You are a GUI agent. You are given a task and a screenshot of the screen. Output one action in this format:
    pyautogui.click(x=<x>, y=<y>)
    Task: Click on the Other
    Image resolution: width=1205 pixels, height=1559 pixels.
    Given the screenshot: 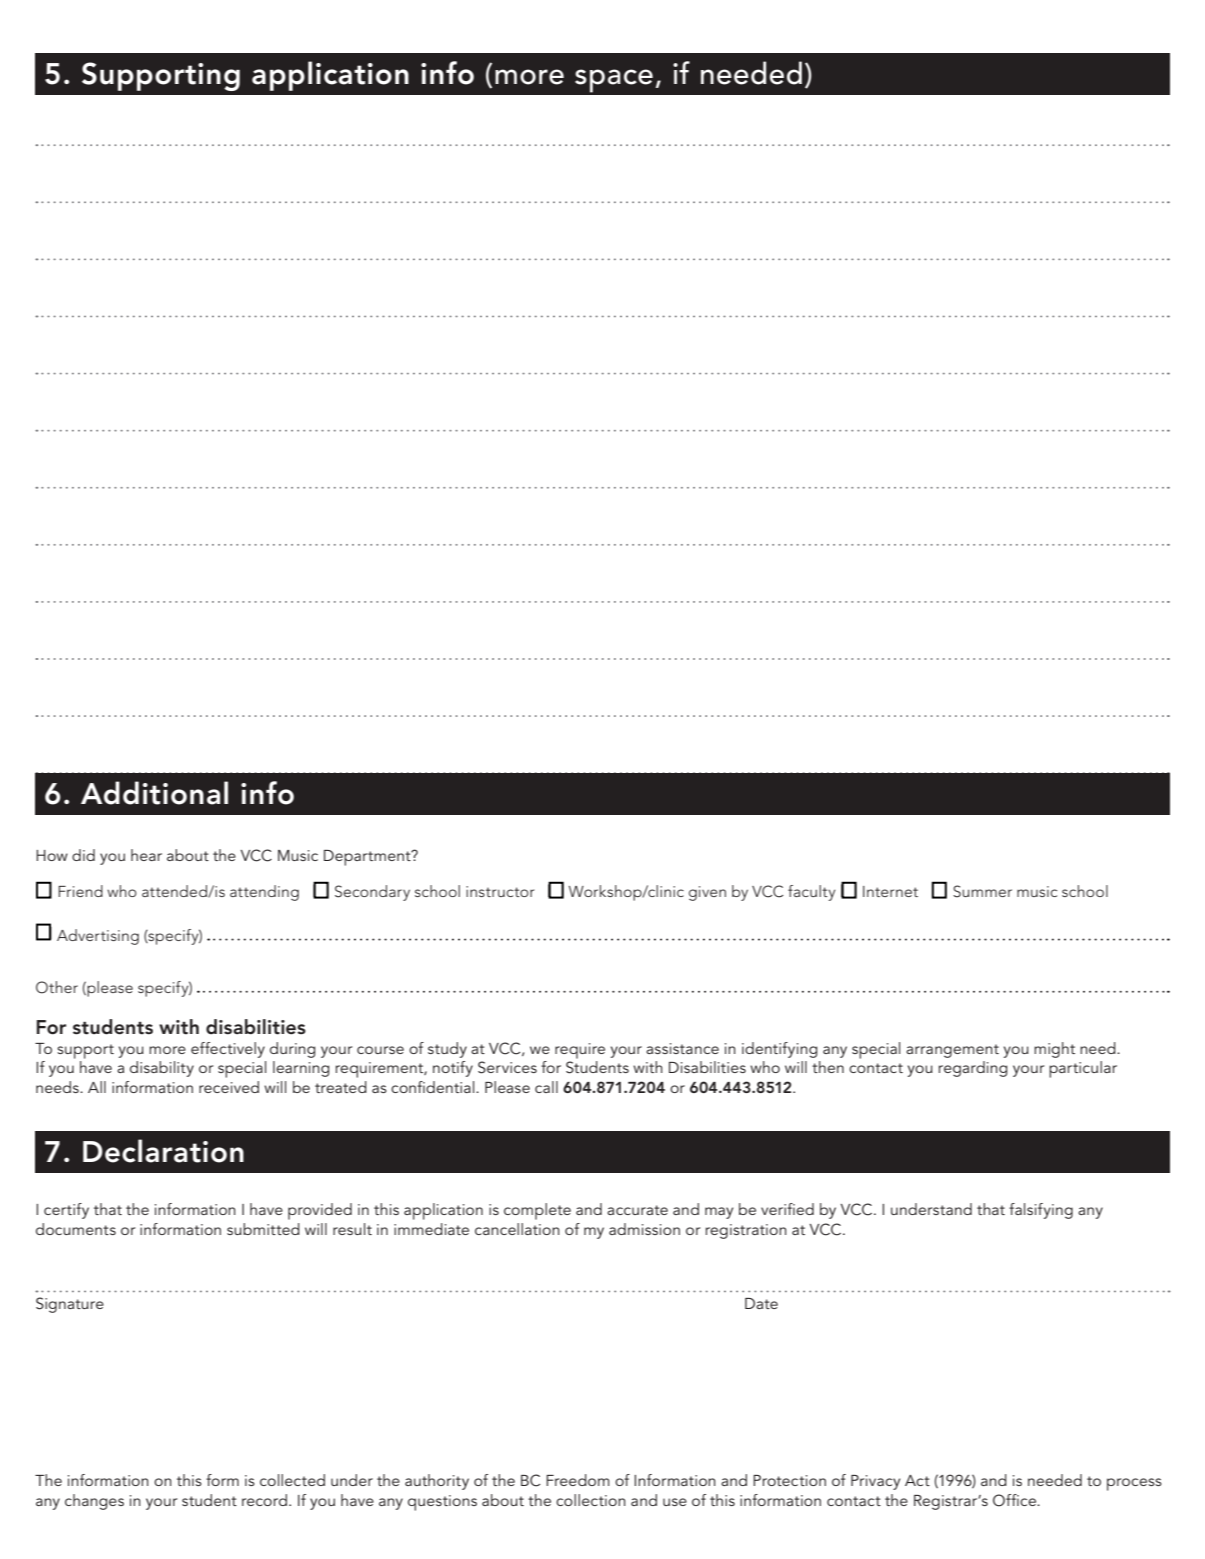 What is the action you would take?
    pyautogui.click(x=57, y=987)
